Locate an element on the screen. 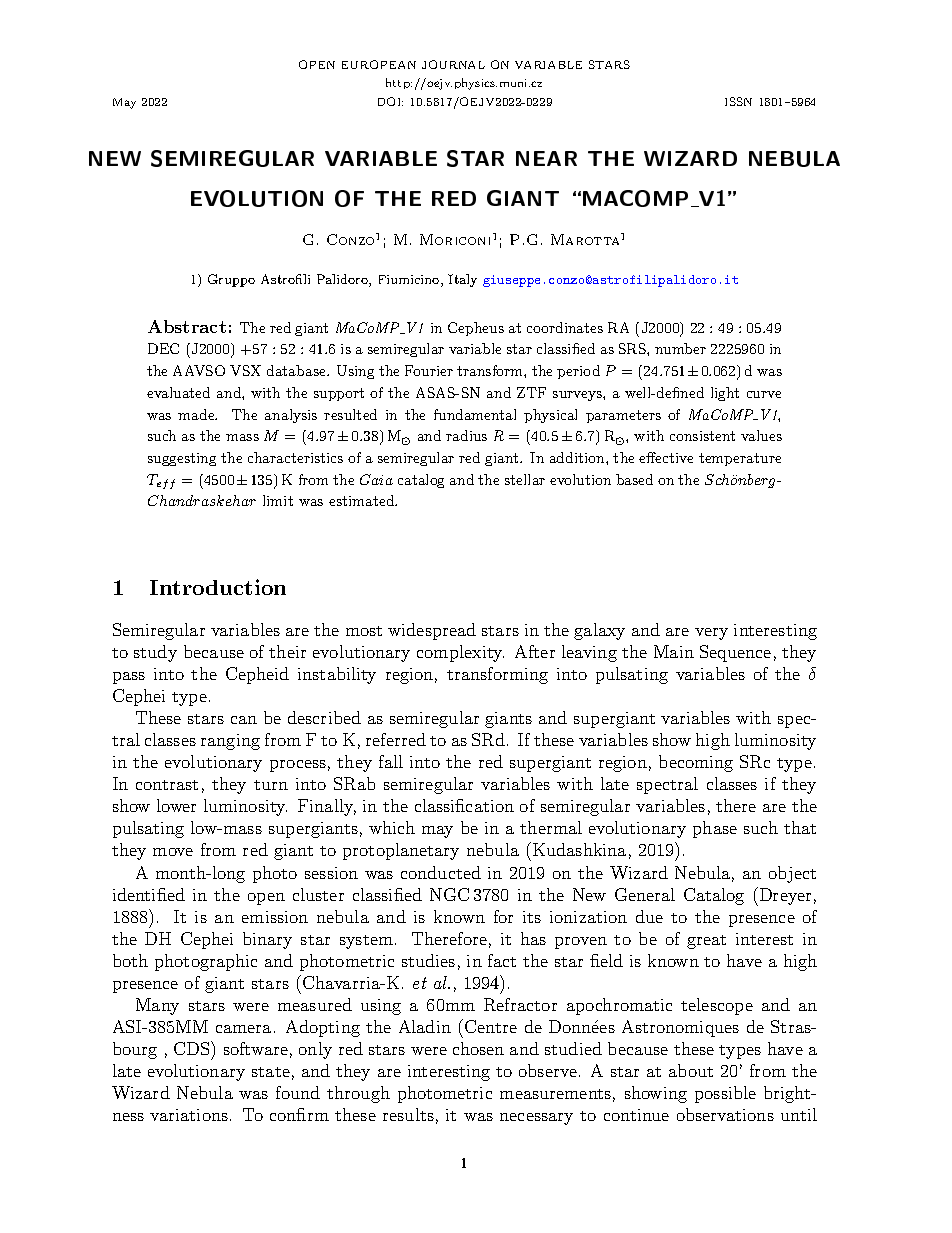 This screenshot has width=952, height=1233. becoming is located at coordinates (696, 763).
